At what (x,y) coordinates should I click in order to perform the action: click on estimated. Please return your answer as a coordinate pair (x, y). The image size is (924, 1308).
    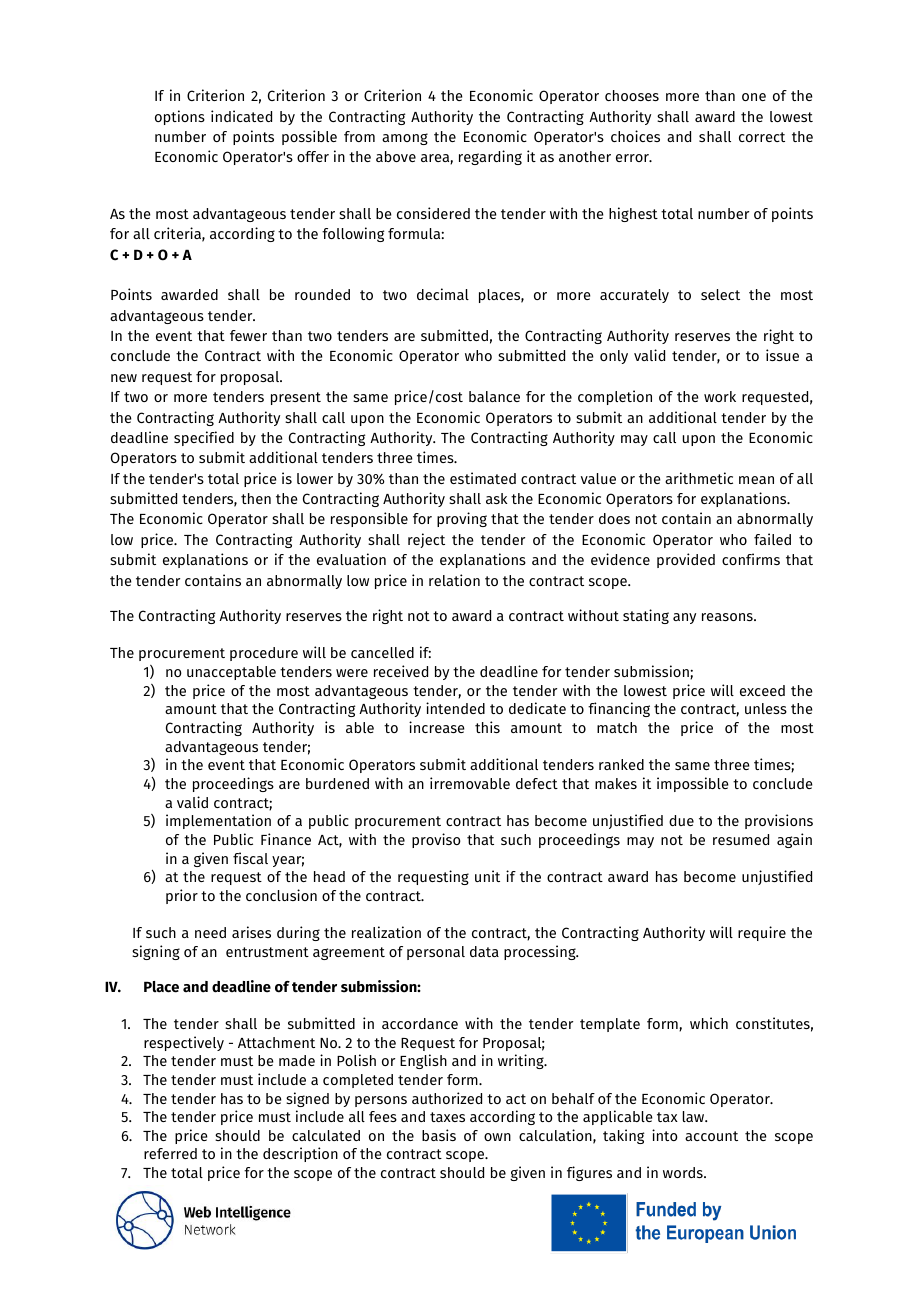
    Looking at the image, I should click on (483, 478).
